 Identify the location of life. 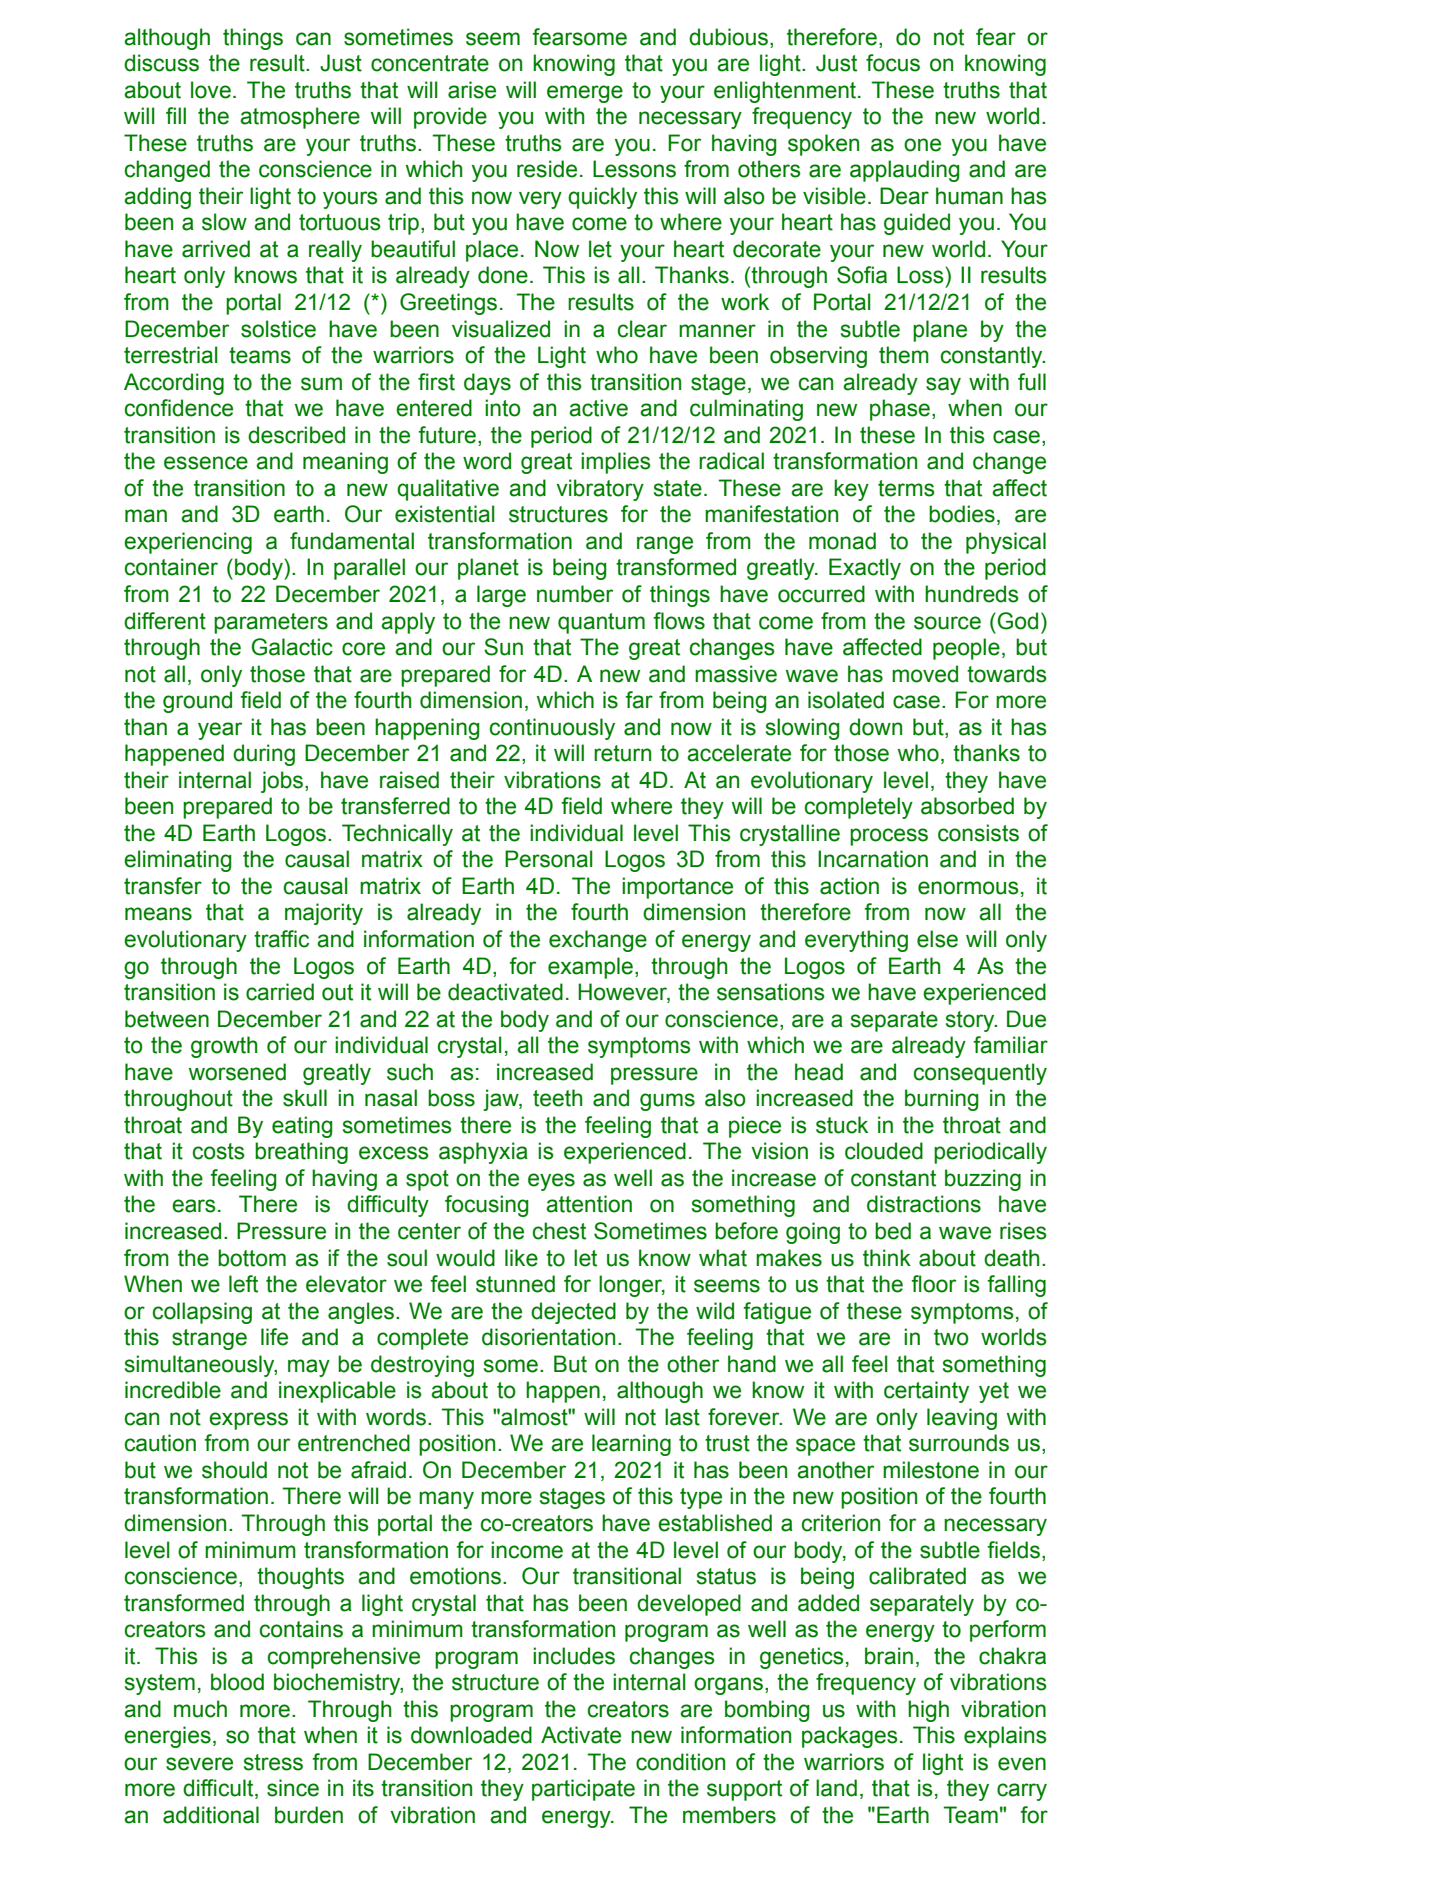
(274, 1337).
